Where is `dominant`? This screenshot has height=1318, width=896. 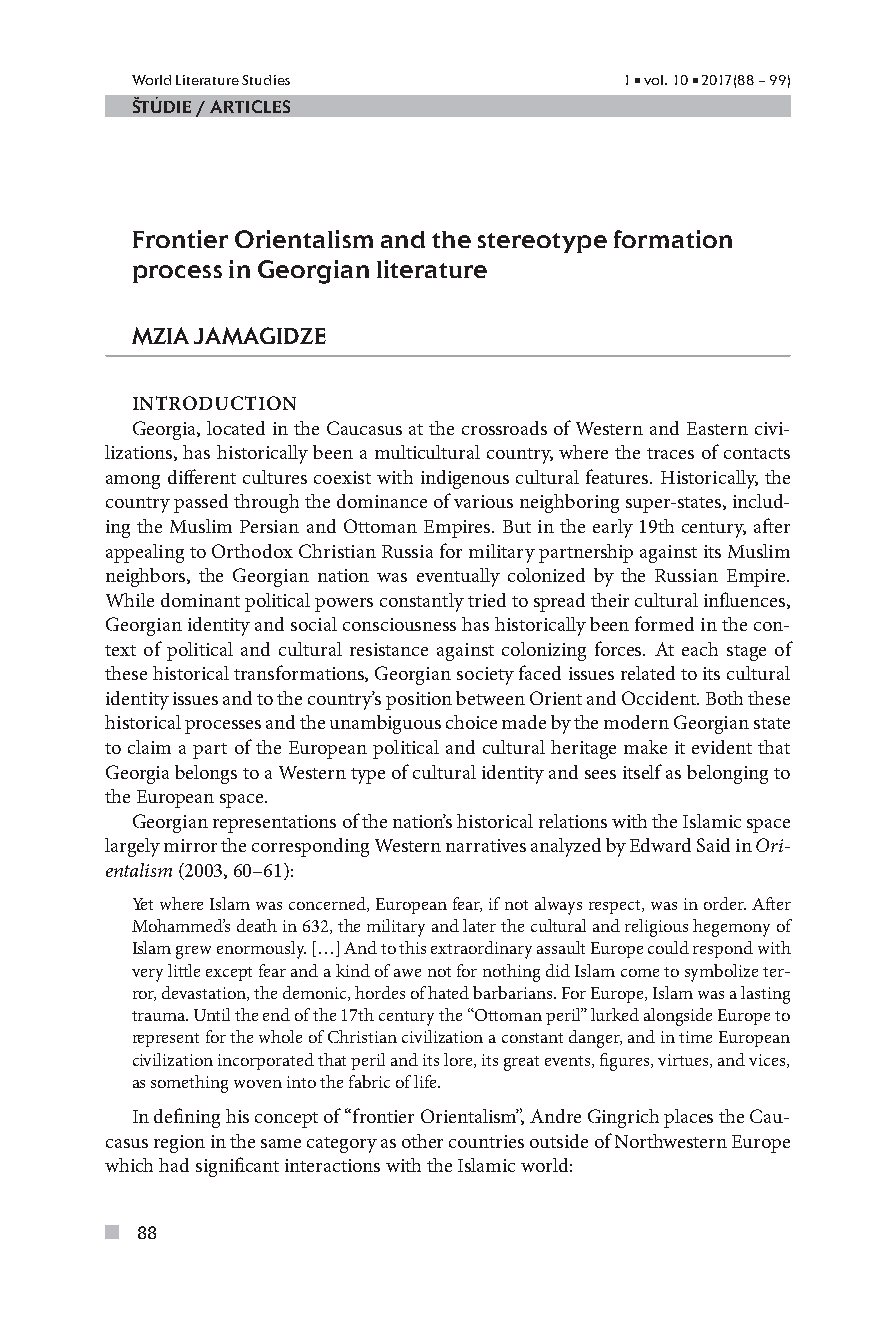
dominant is located at coordinates (200, 600).
